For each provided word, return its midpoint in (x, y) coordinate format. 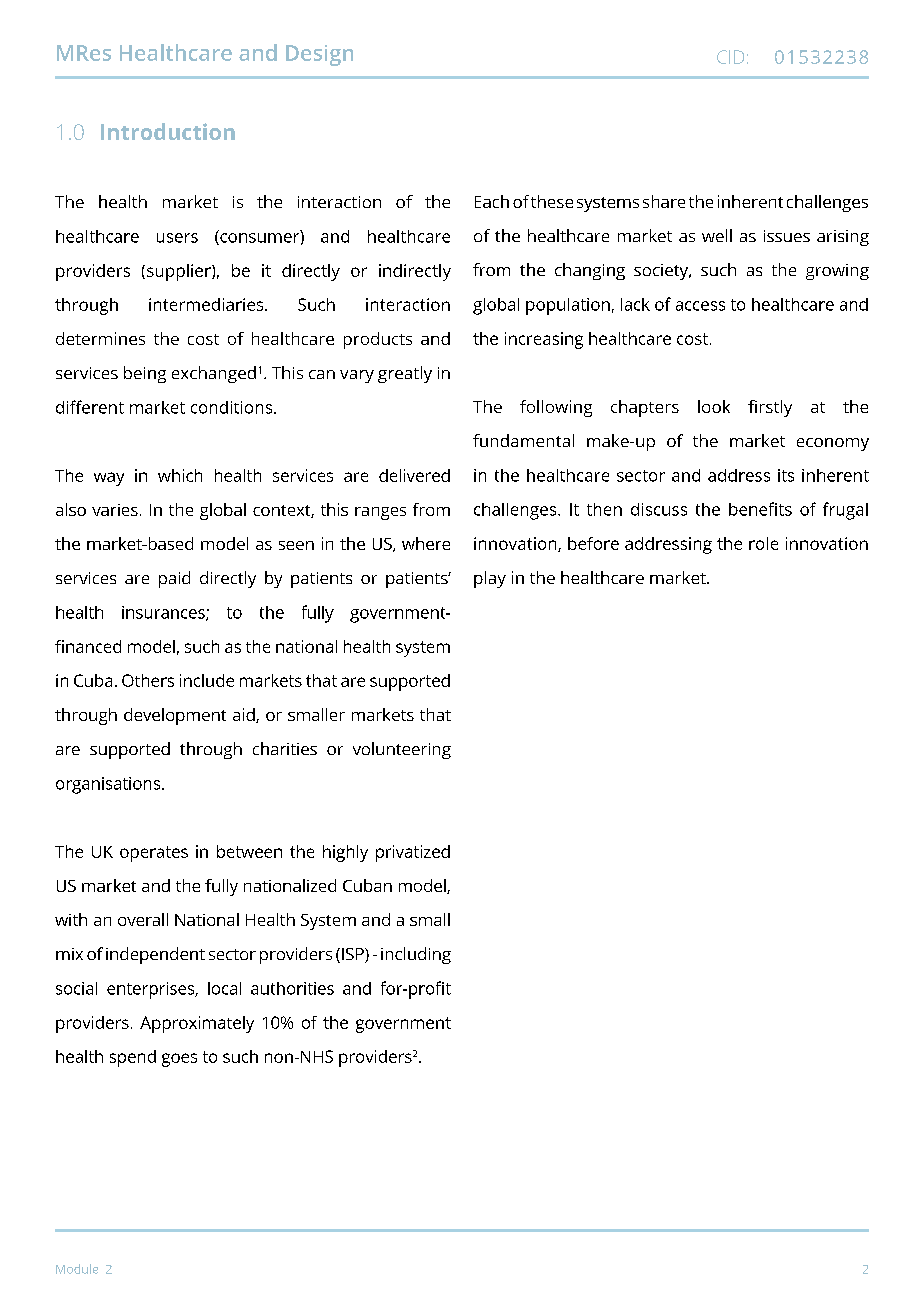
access (700, 306)
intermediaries (207, 304)
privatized (413, 853)
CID (730, 57)
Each (492, 201)
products (378, 340)
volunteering (402, 750)
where (426, 543)
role (763, 543)
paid (174, 579)
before (593, 543)
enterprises (152, 990)
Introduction (168, 131)
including (416, 955)
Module (77, 1269)
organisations (108, 785)
